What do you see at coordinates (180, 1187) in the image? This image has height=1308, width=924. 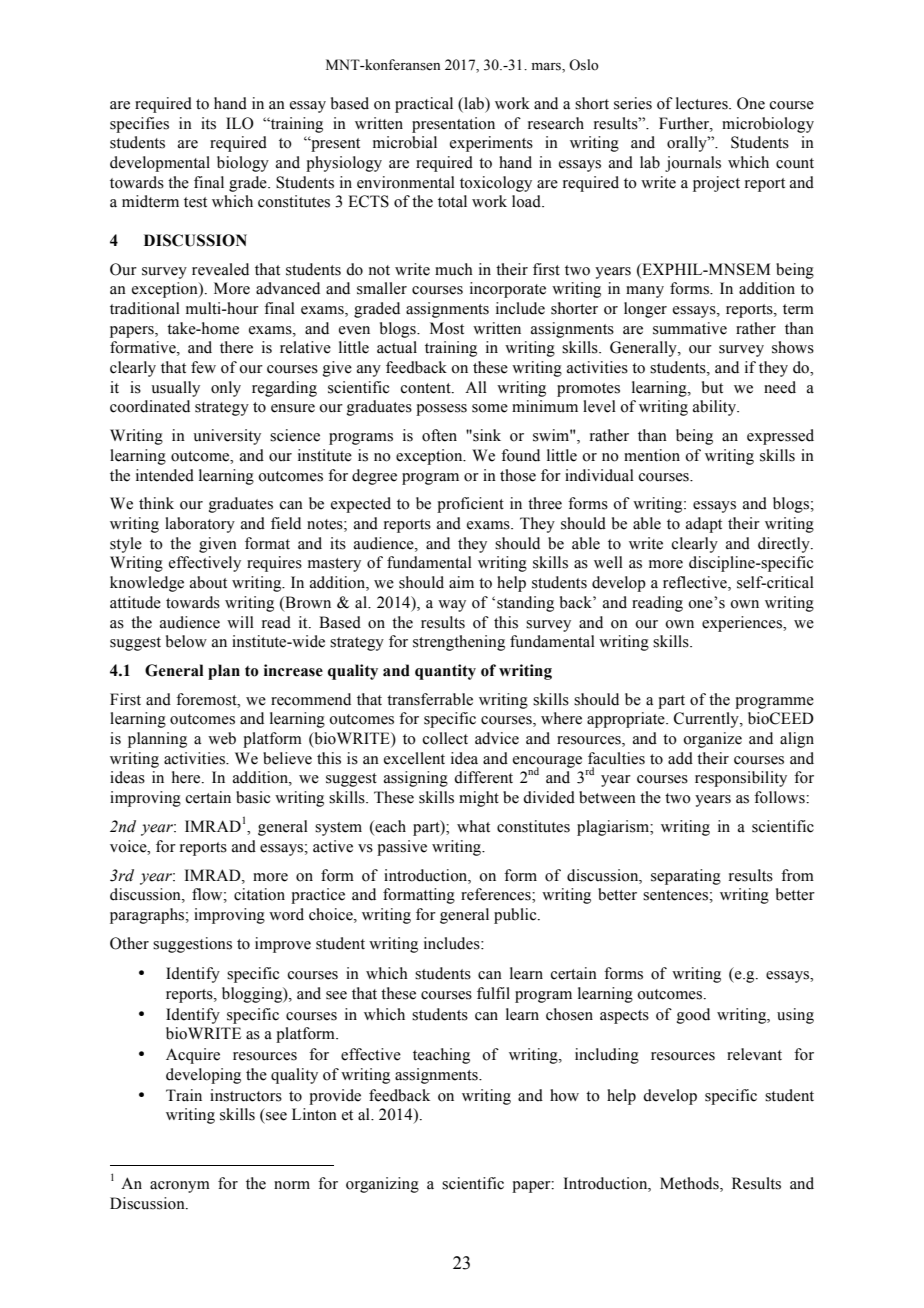 I see `acronym` at bounding box center [180, 1187].
